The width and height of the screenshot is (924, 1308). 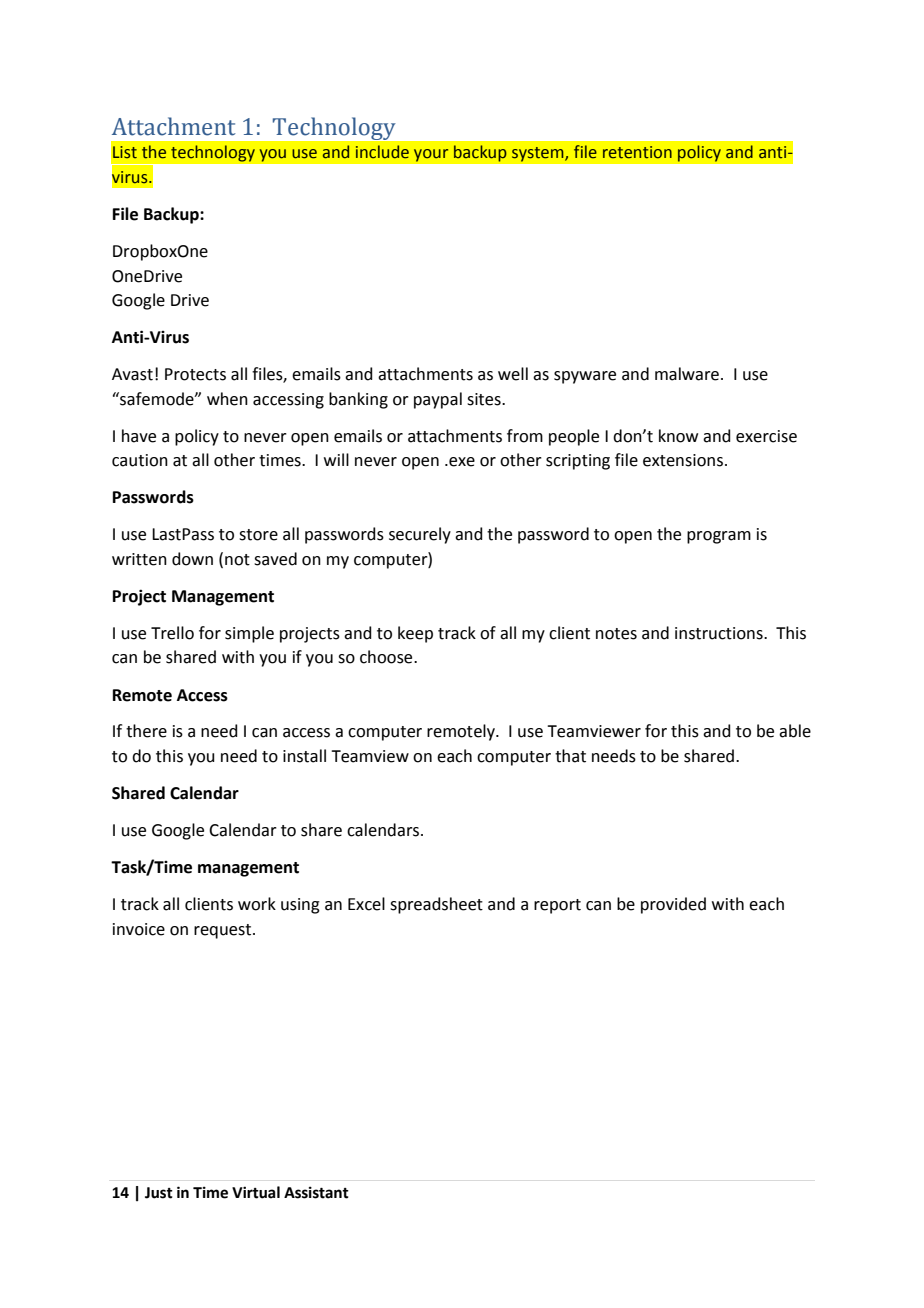 What do you see at coordinates (159, 1193) in the screenshot?
I see `Just` at bounding box center [159, 1193].
